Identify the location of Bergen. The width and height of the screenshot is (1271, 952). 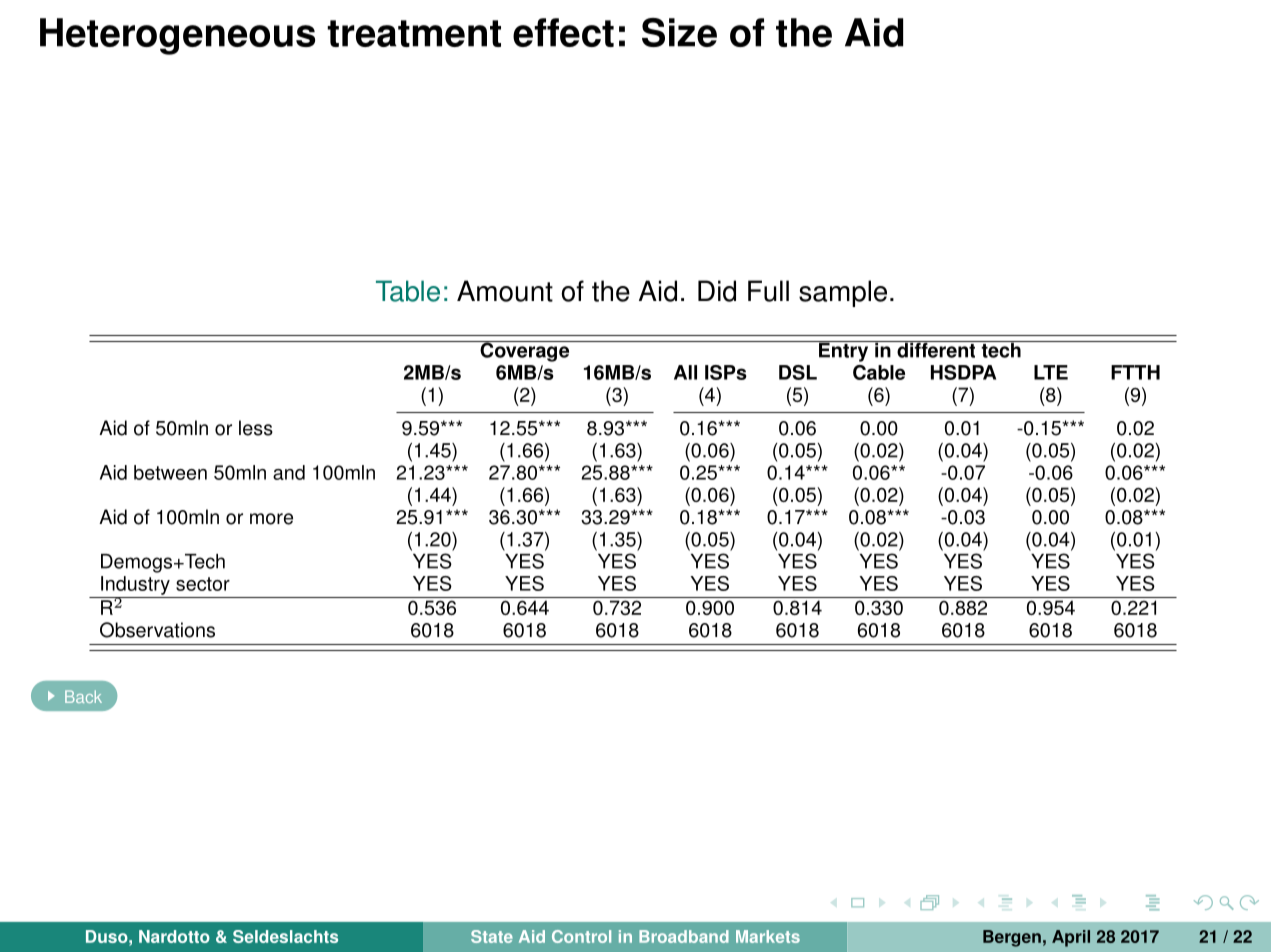
(1012, 938).
